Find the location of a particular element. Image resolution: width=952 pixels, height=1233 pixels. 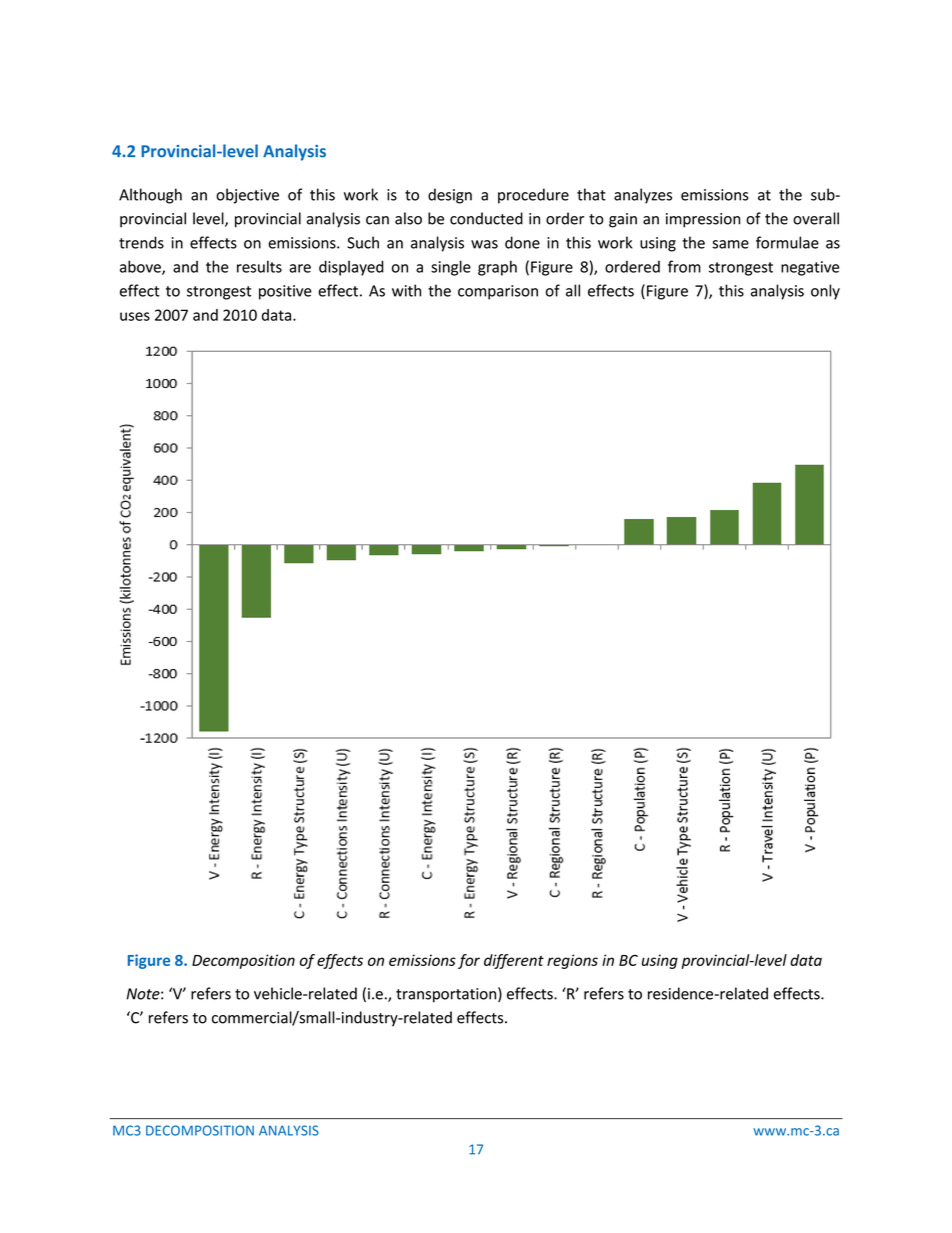

transportation is located at coordinates (447, 995).
